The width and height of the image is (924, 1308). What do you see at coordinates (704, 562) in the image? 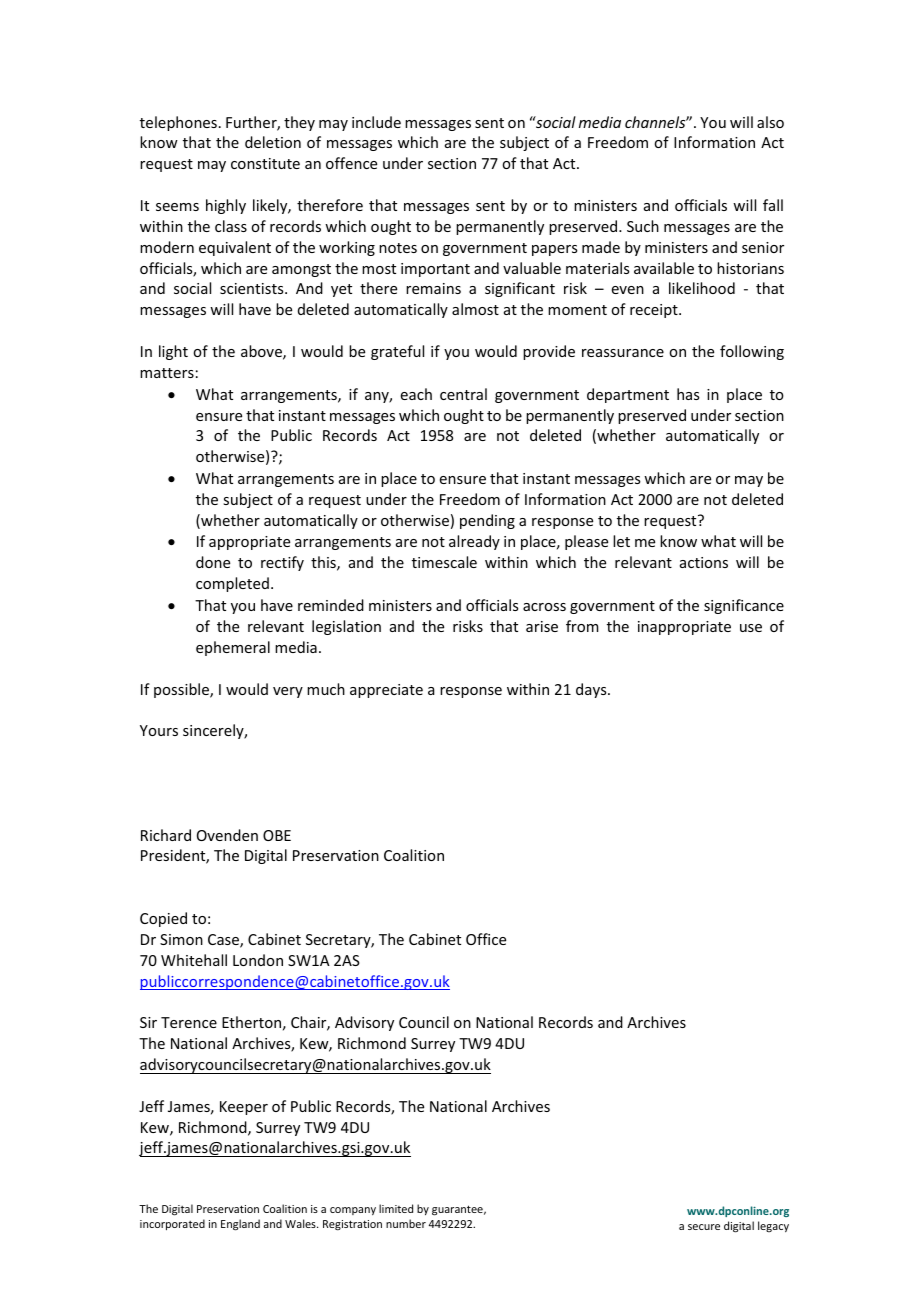
I see `actions` at bounding box center [704, 562].
